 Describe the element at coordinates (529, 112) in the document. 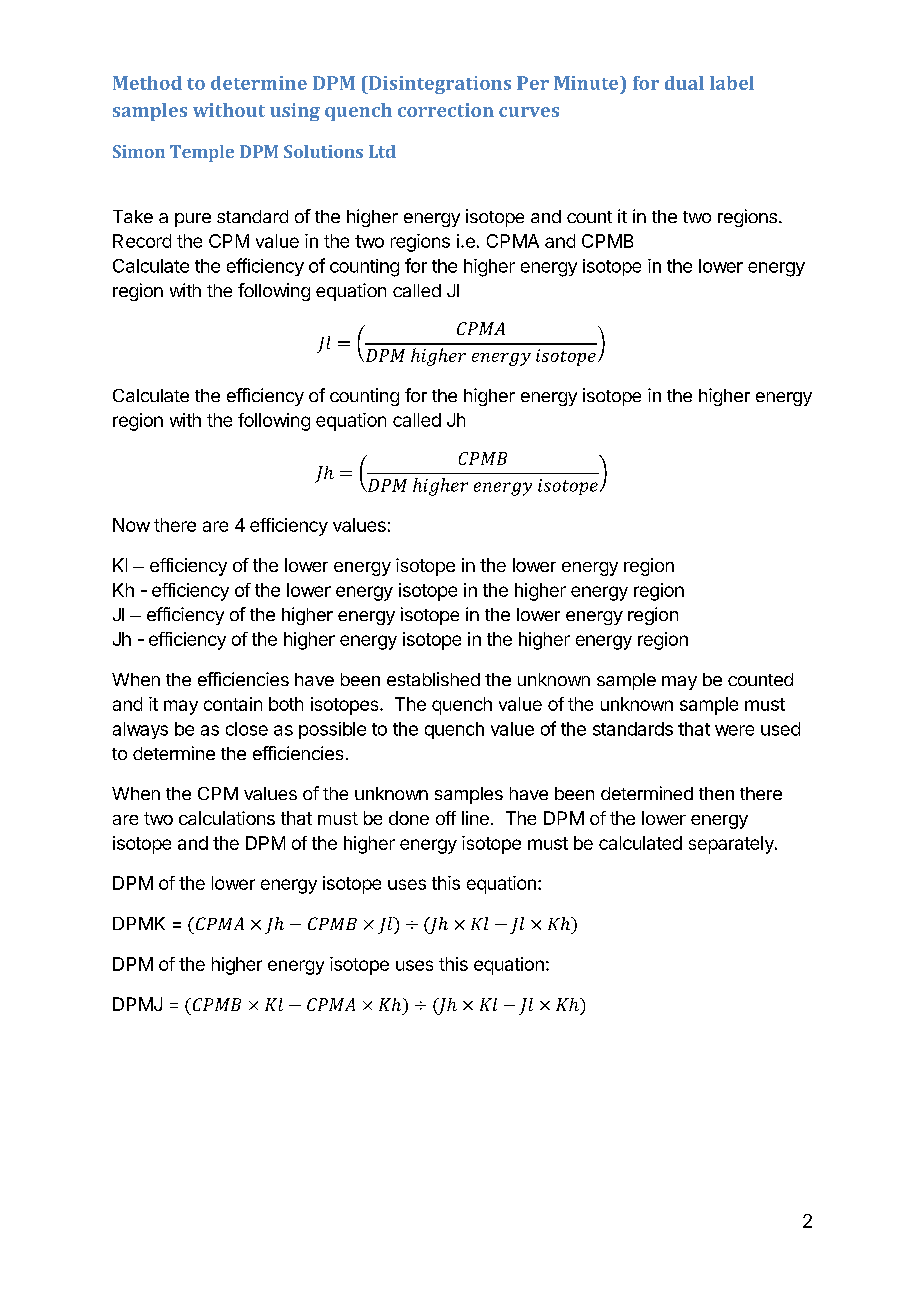

I see `curves` at that location.
